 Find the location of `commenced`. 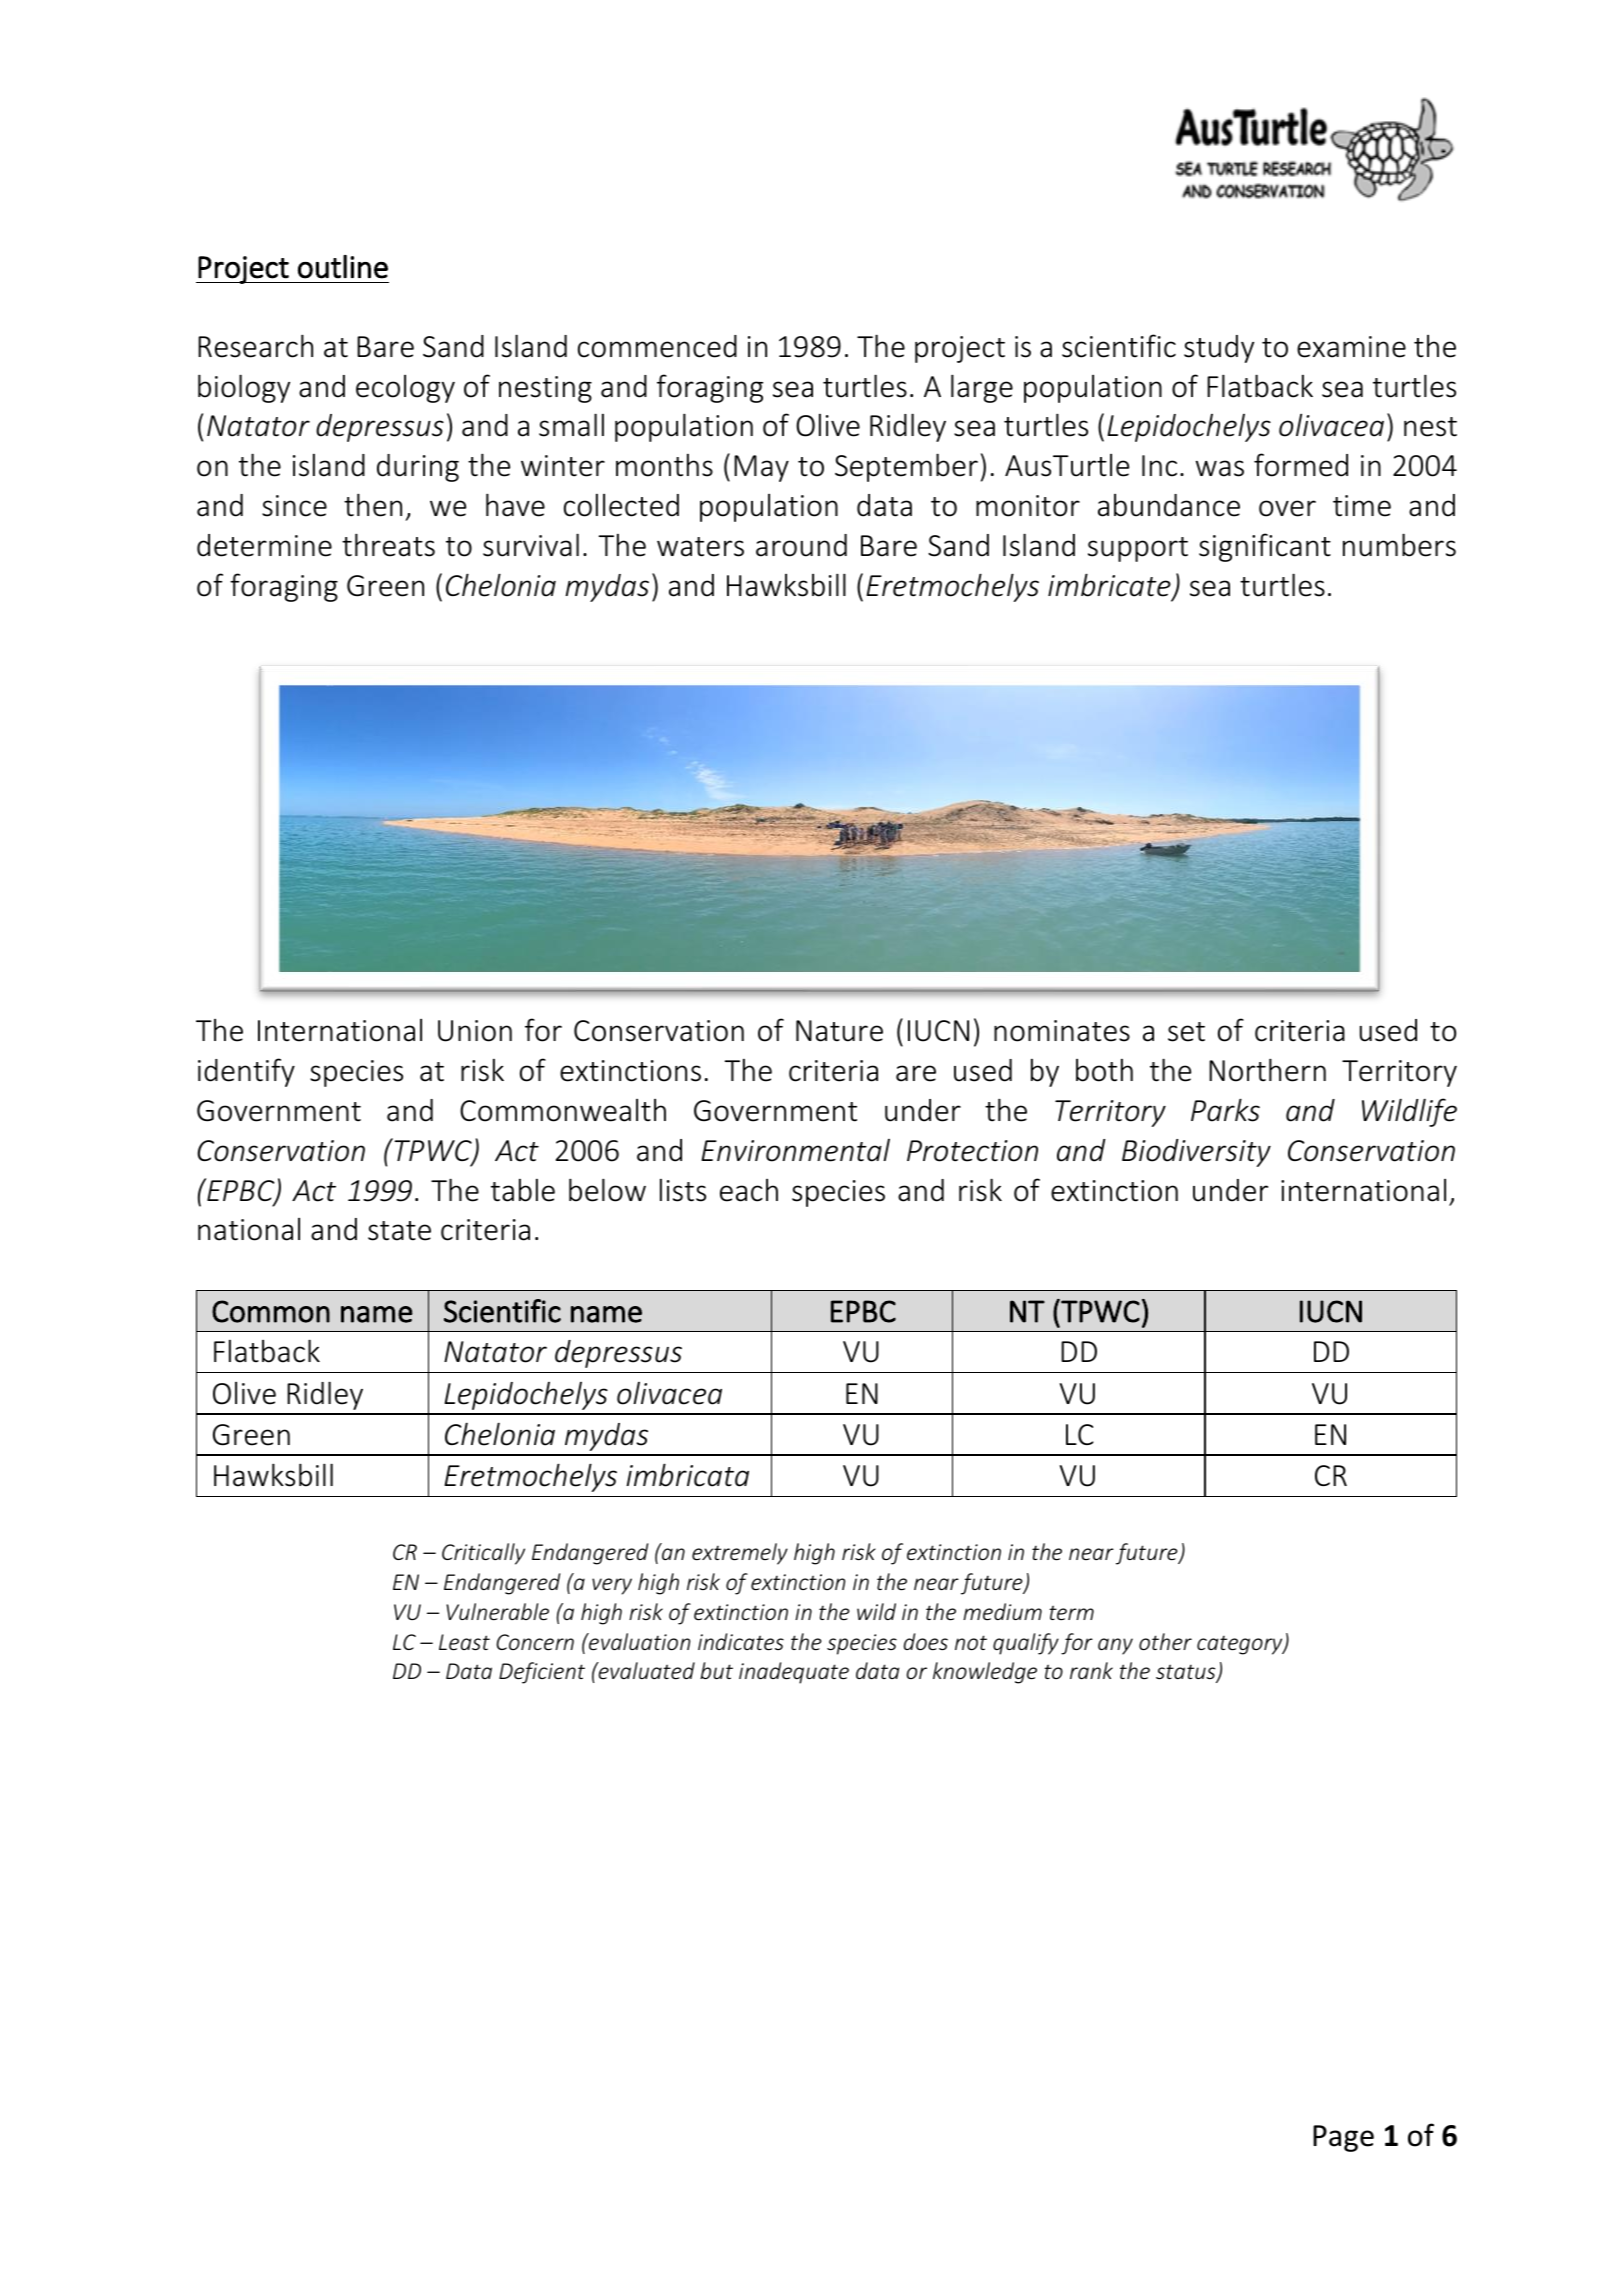

commenced is located at coordinates (657, 346).
